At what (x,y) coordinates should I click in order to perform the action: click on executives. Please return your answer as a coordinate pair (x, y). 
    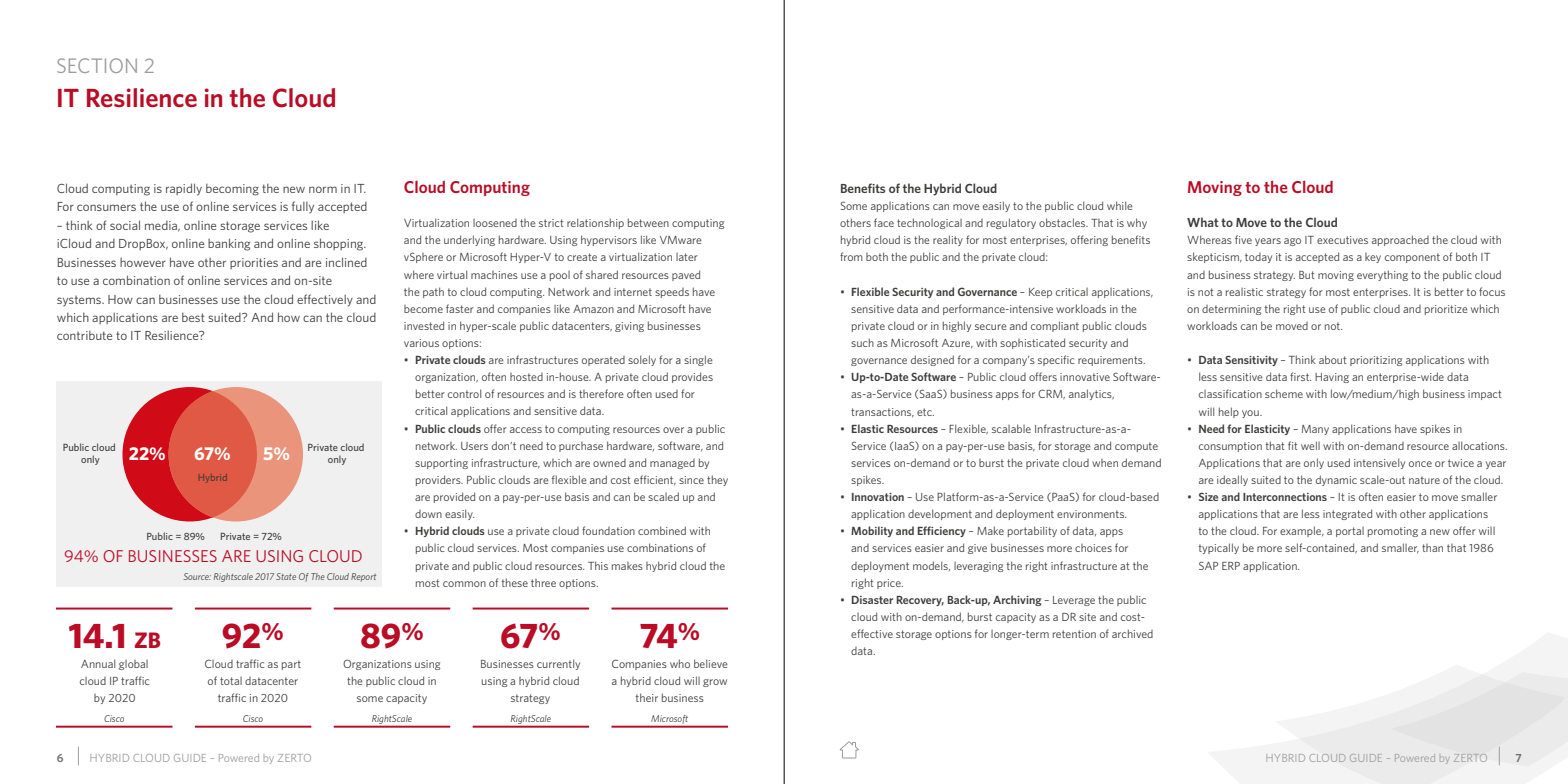
    Looking at the image, I should click on (1342, 240).
